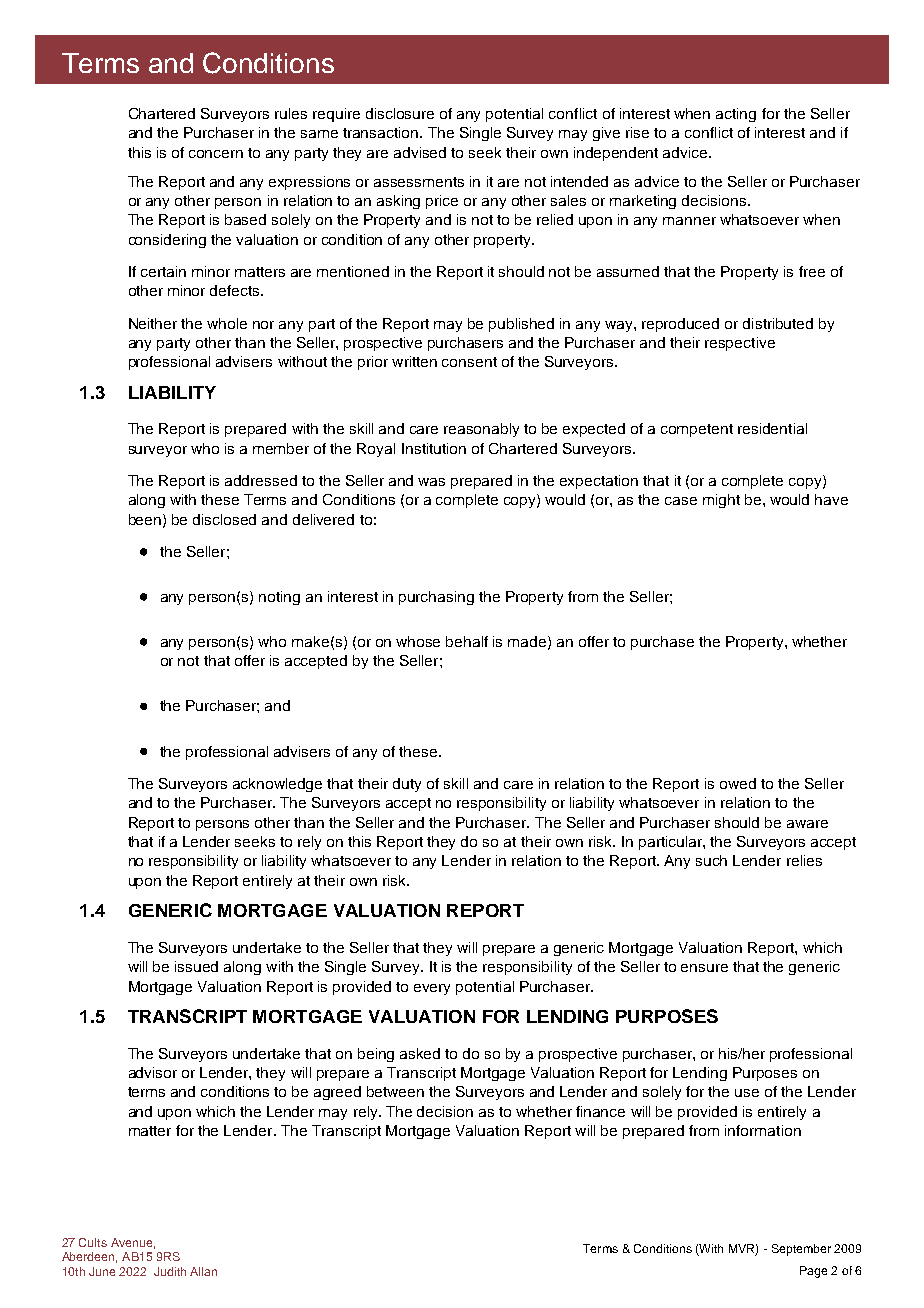 The height and width of the page is (1308, 924). I want to click on concern, so click(216, 154).
